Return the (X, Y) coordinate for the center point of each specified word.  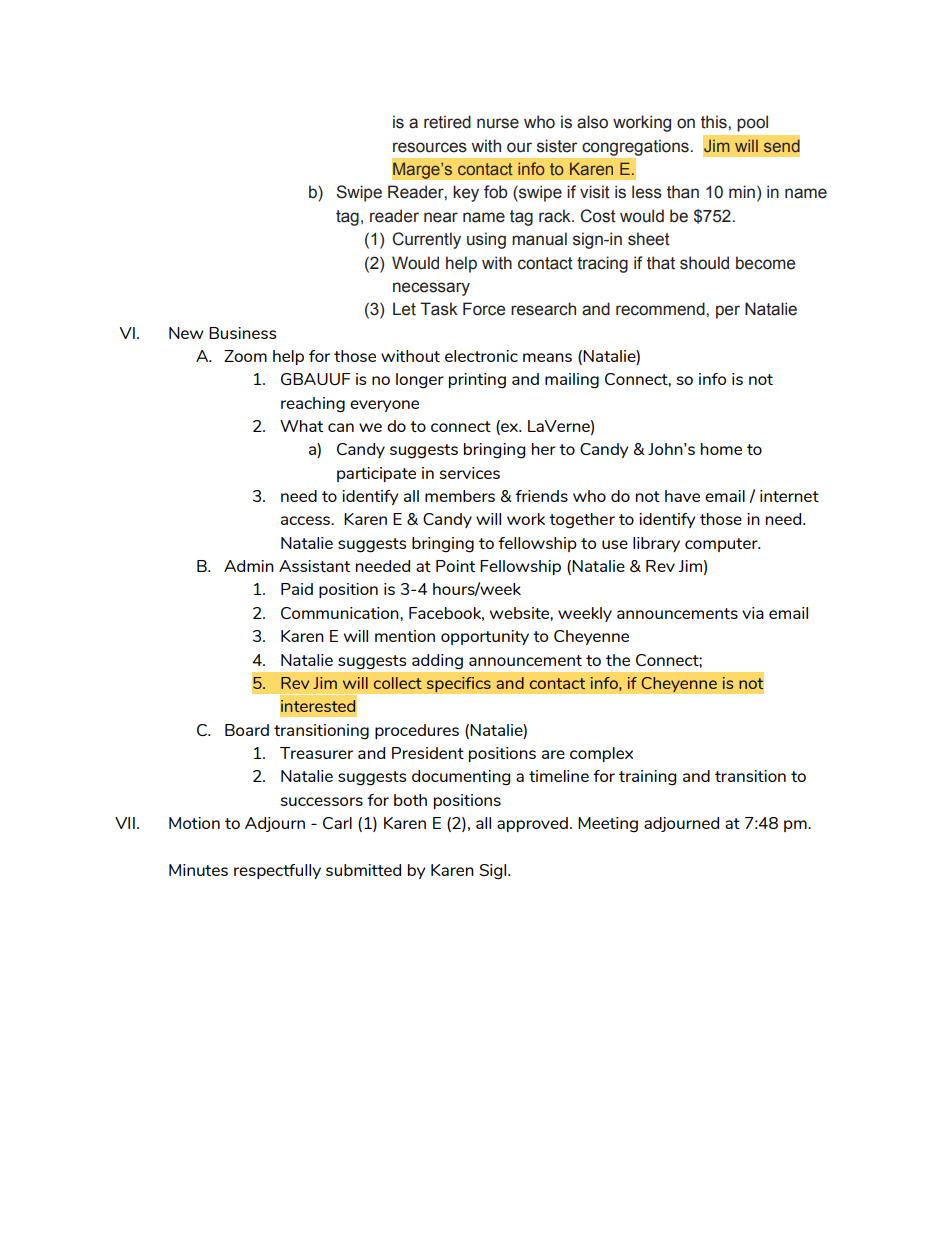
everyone (384, 406)
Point (455, 566)
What (301, 426)
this (715, 122)
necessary (431, 289)
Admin (249, 566)
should (704, 263)
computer (722, 545)
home (721, 449)
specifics (458, 685)
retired (447, 122)
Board (247, 730)
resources (430, 147)
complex (601, 754)
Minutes (198, 870)
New (186, 333)
